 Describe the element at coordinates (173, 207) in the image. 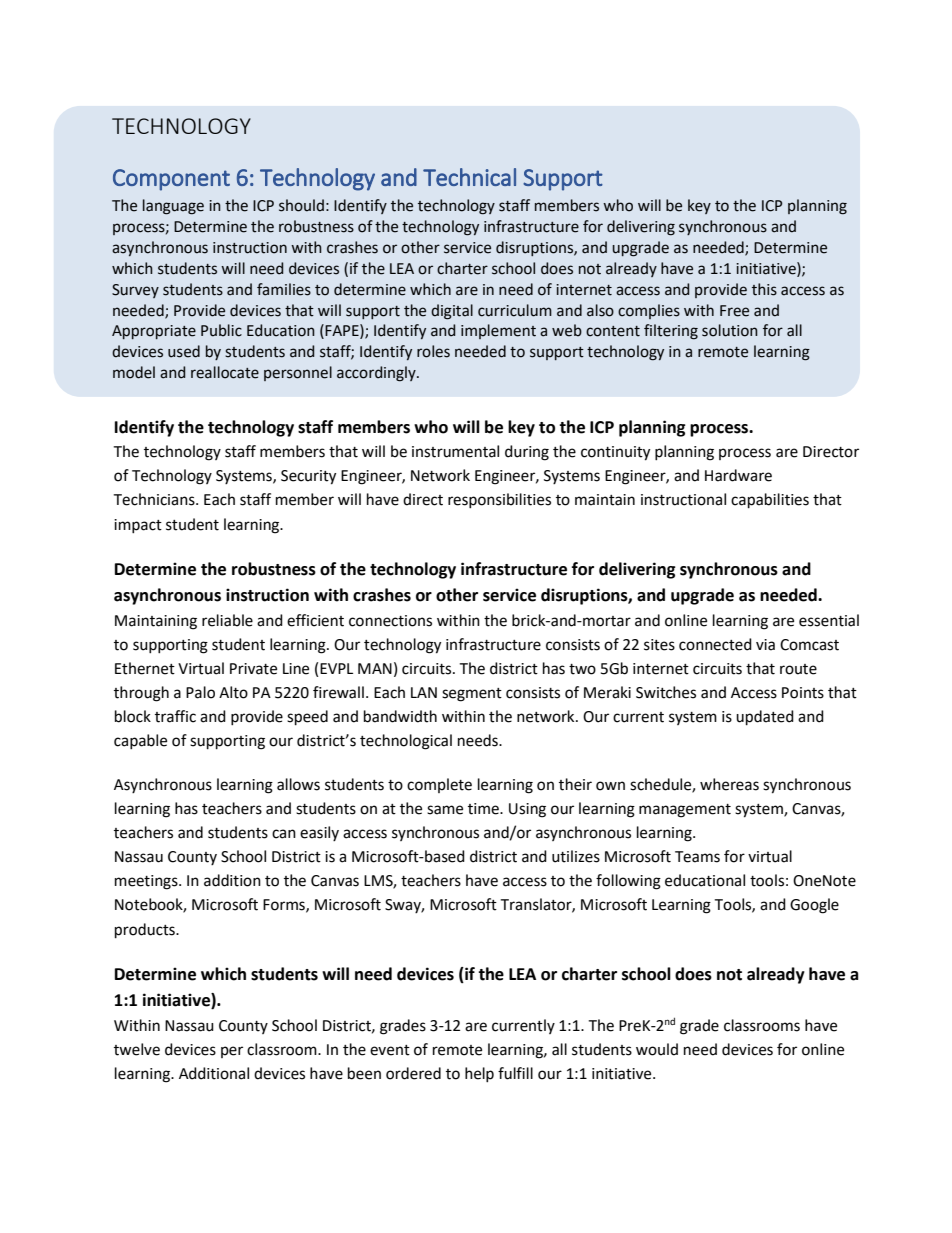

I see `language` at that location.
